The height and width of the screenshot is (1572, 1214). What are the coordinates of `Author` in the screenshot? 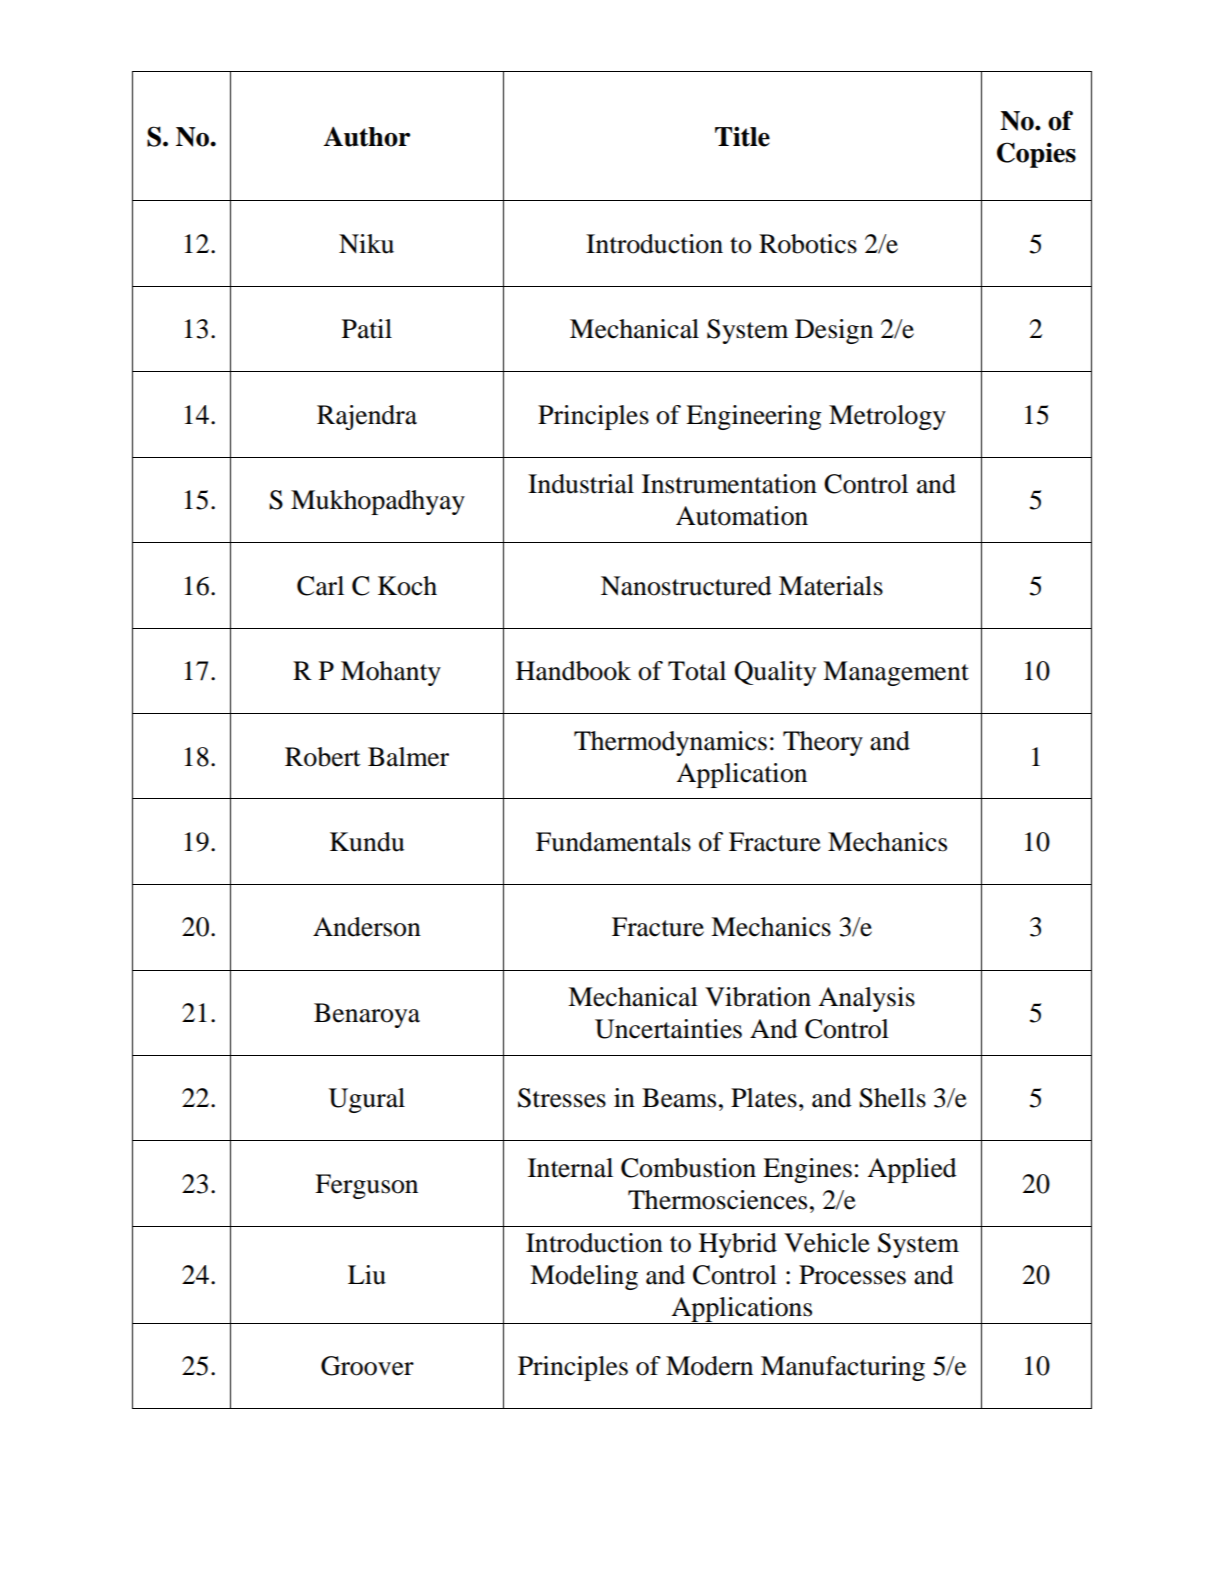 It's located at (366, 137).
